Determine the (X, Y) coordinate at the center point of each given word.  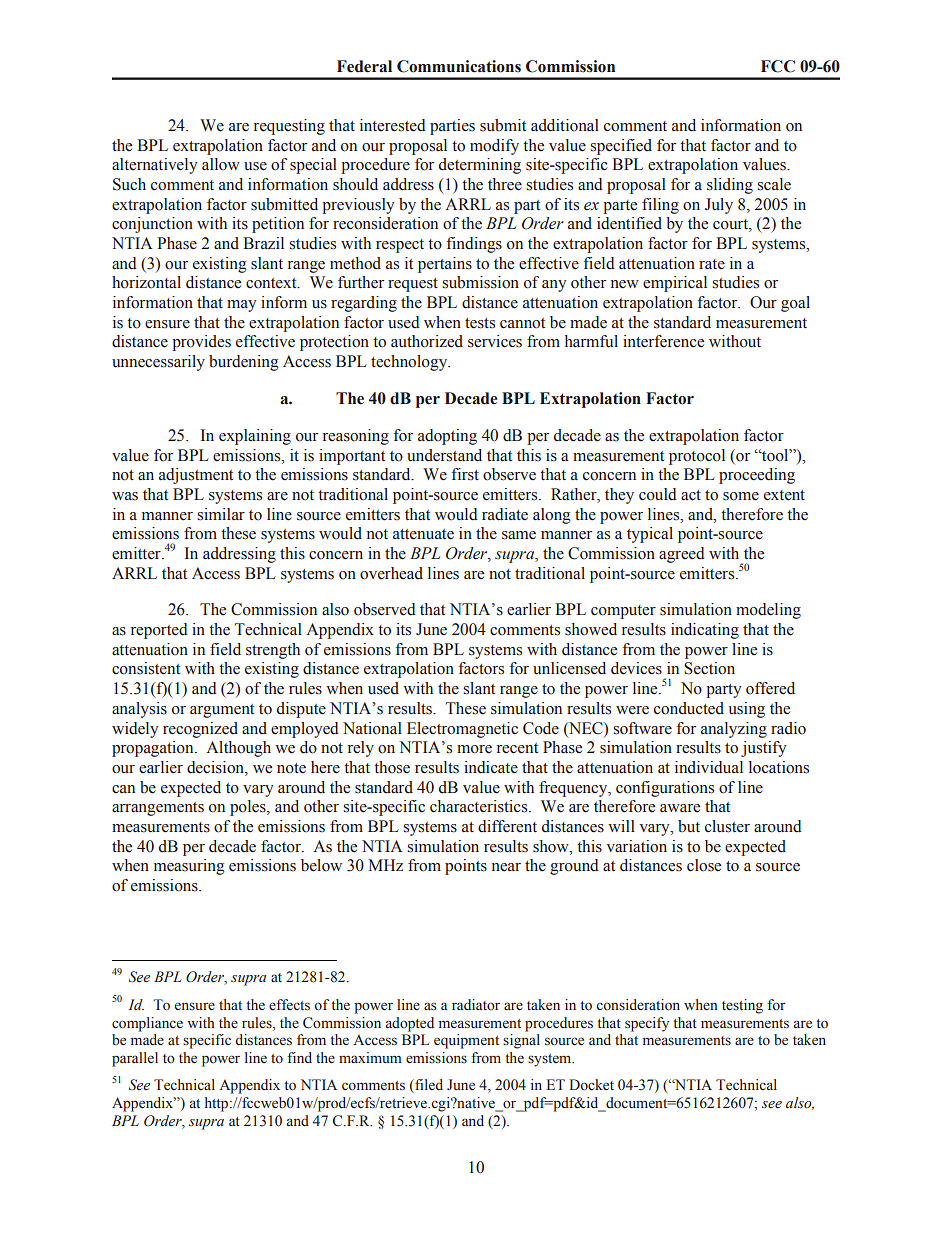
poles (249, 808)
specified (621, 147)
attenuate (423, 534)
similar (221, 514)
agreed (682, 555)
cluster (727, 826)
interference (663, 341)
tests (480, 323)
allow (221, 164)
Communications (459, 66)
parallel (135, 1059)
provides (201, 343)
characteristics (480, 806)
